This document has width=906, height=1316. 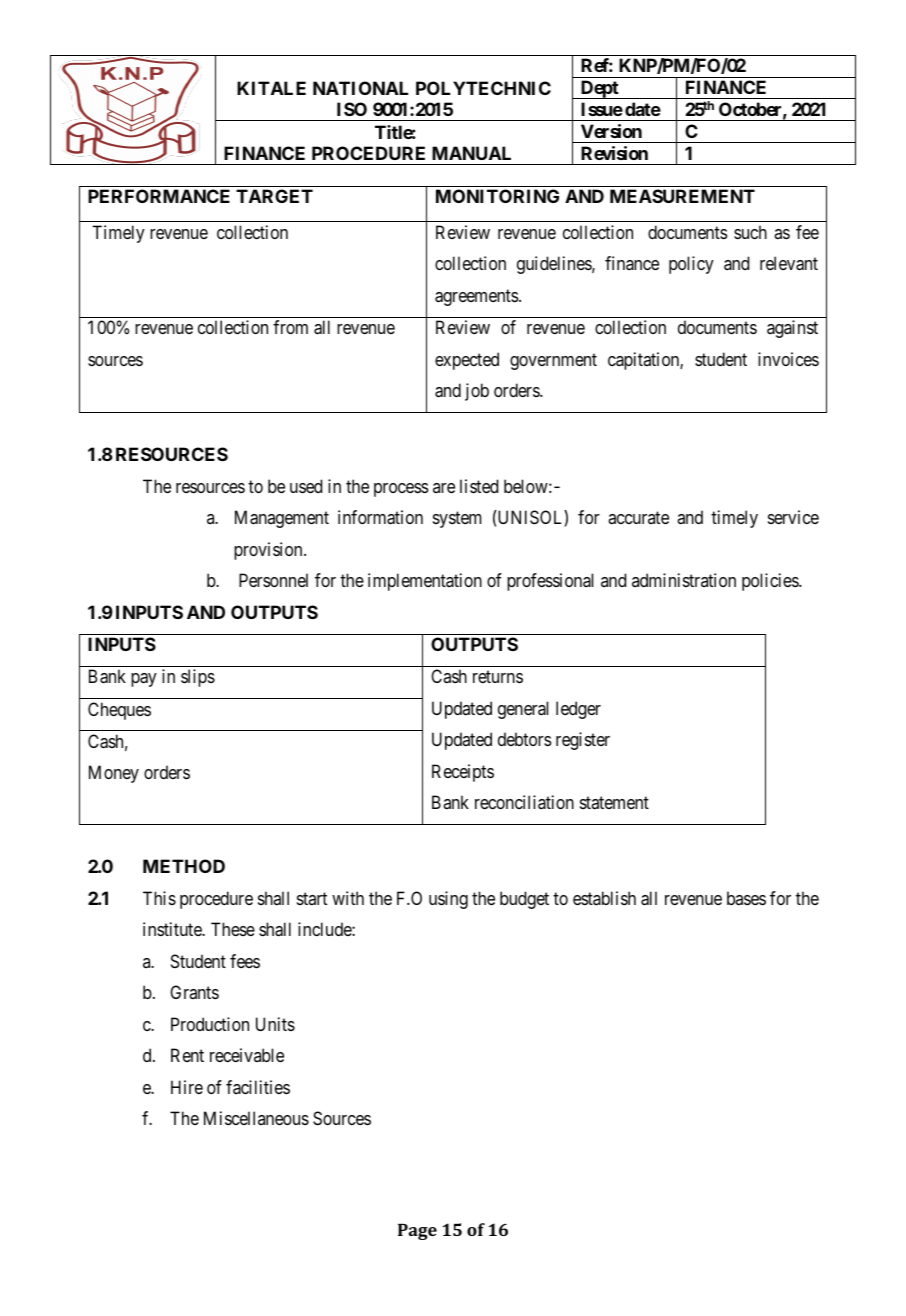 What do you see at coordinates (198, 678) in the document?
I see `slips` at bounding box center [198, 678].
